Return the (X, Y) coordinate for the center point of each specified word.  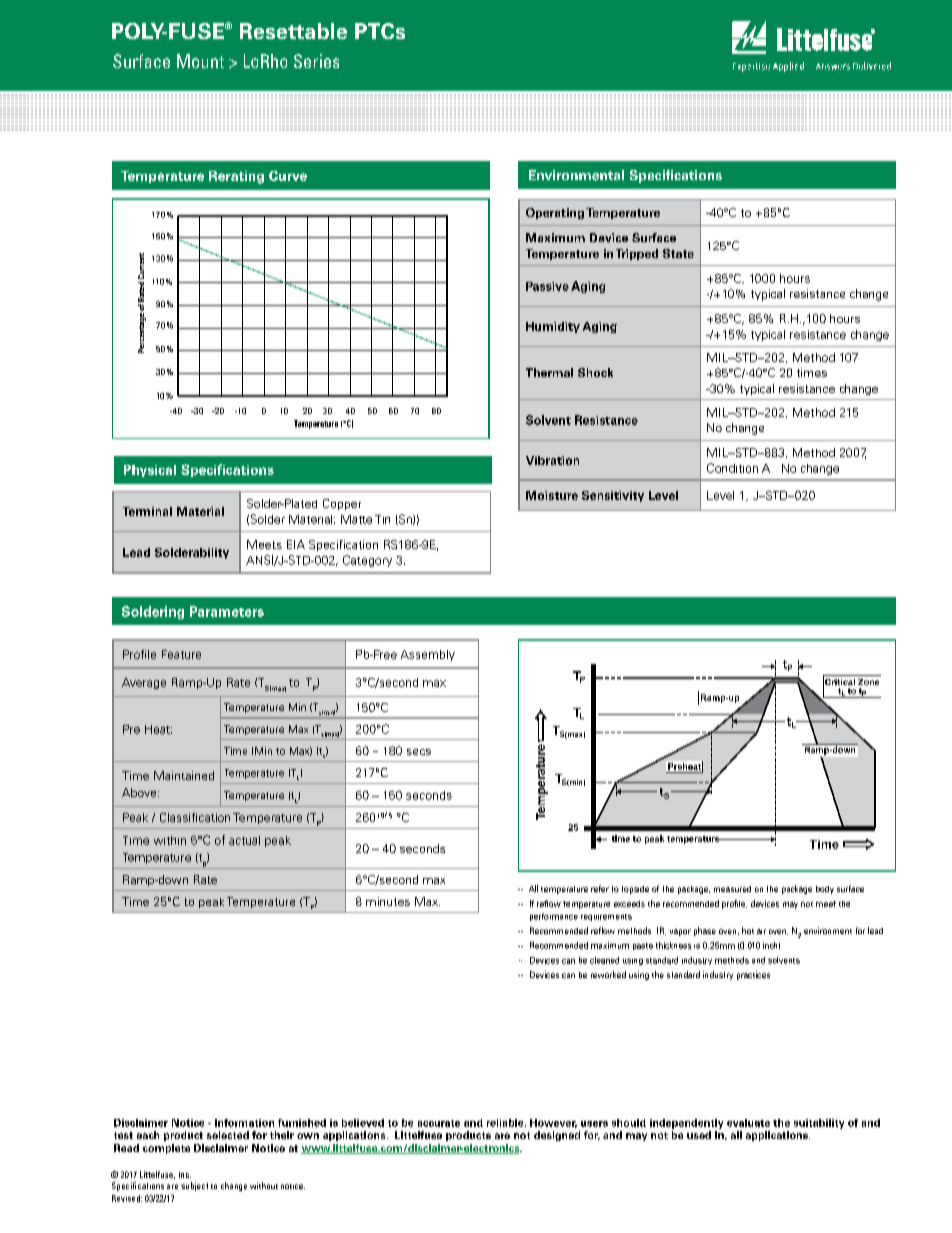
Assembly (428, 655)
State (678, 253)
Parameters (227, 611)
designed (557, 1136)
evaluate (748, 1123)
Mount (200, 61)
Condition (732, 468)
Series (316, 61)
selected (228, 1135)
